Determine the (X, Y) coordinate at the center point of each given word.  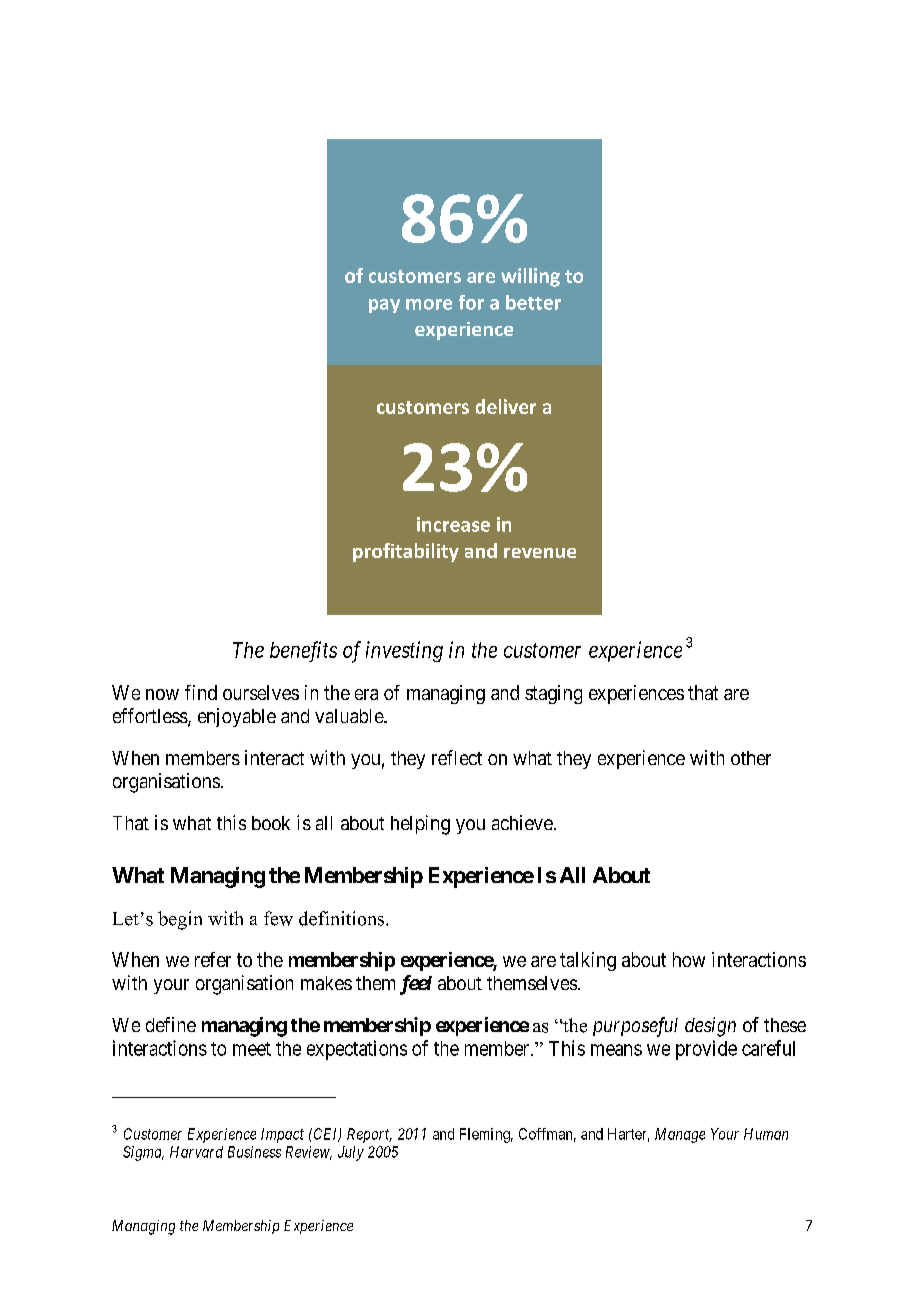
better (533, 302)
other (751, 758)
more (429, 304)
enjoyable (237, 717)
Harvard (196, 1152)
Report (369, 1135)
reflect (457, 757)
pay (384, 306)
